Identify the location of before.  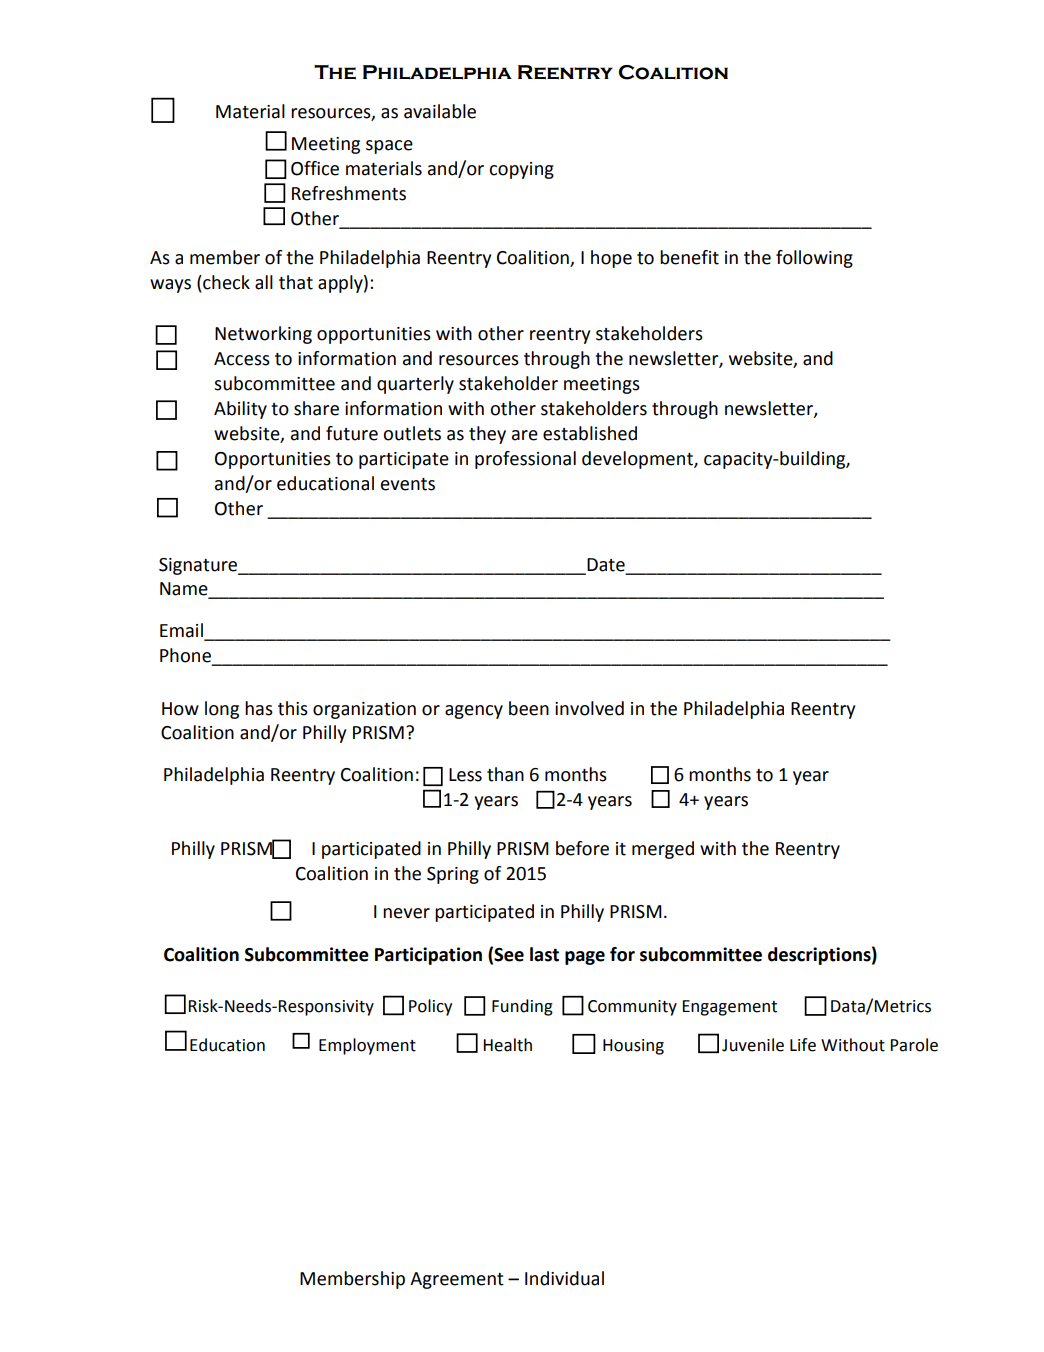
(582, 848).
